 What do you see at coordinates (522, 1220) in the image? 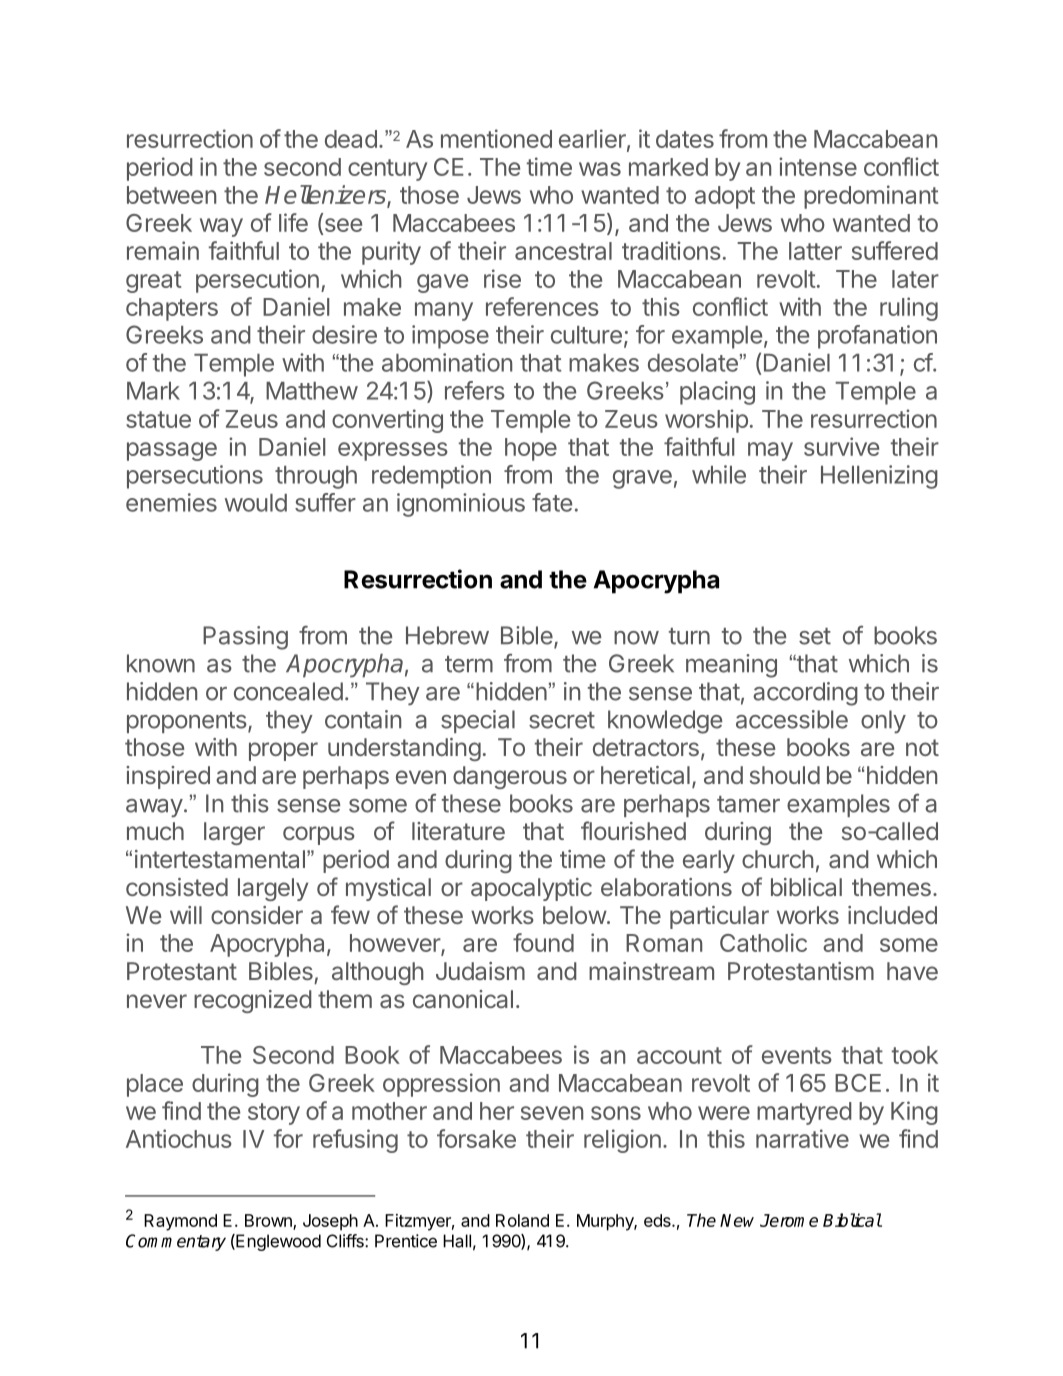
I see `Roland` at bounding box center [522, 1220].
